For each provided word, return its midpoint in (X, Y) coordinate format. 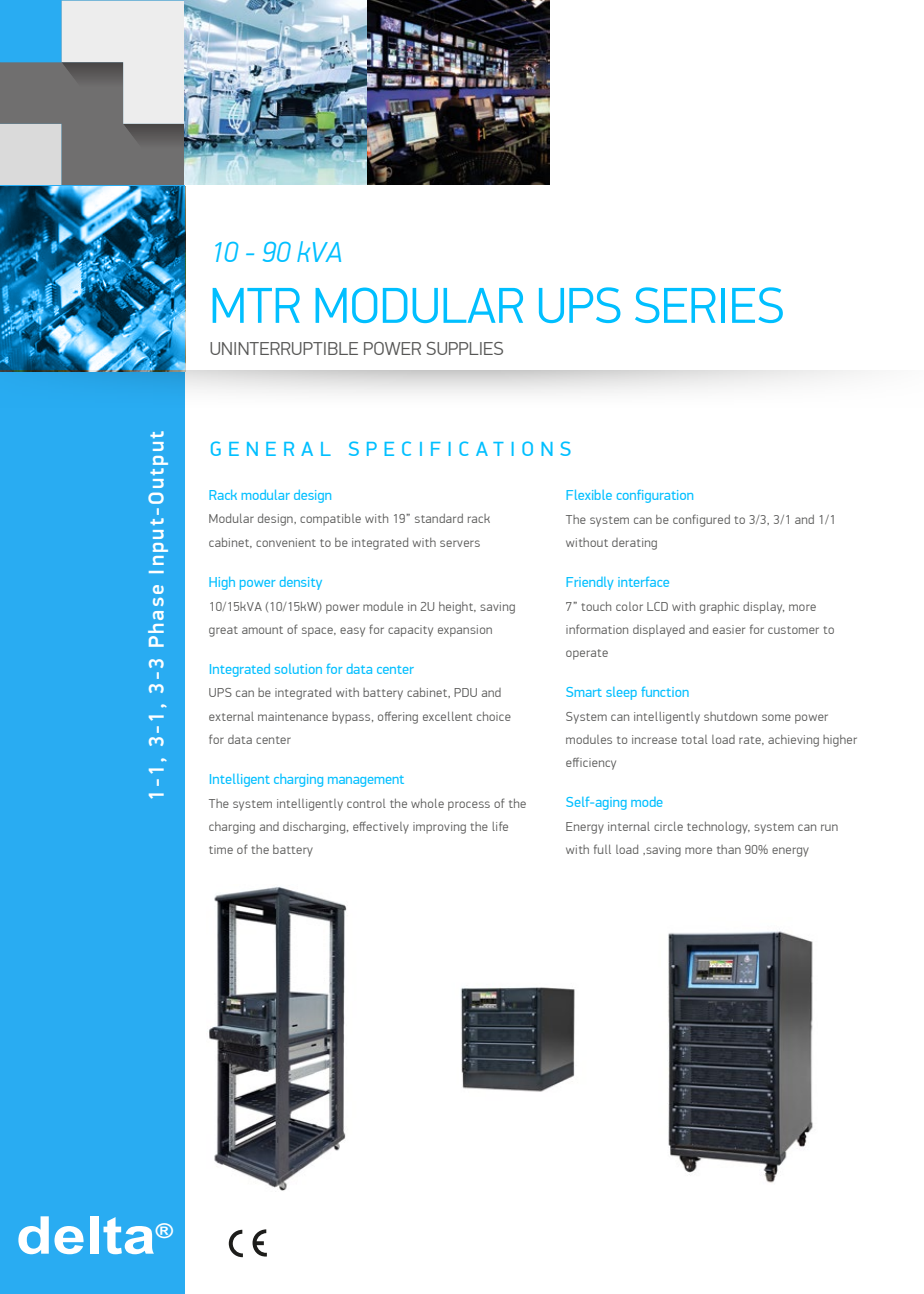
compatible (330, 520)
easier (729, 629)
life (500, 826)
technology (718, 828)
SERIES (709, 305)
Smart (584, 692)
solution (298, 669)
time (221, 849)
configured (701, 520)
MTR (256, 305)
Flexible (589, 495)
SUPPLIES (465, 348)
